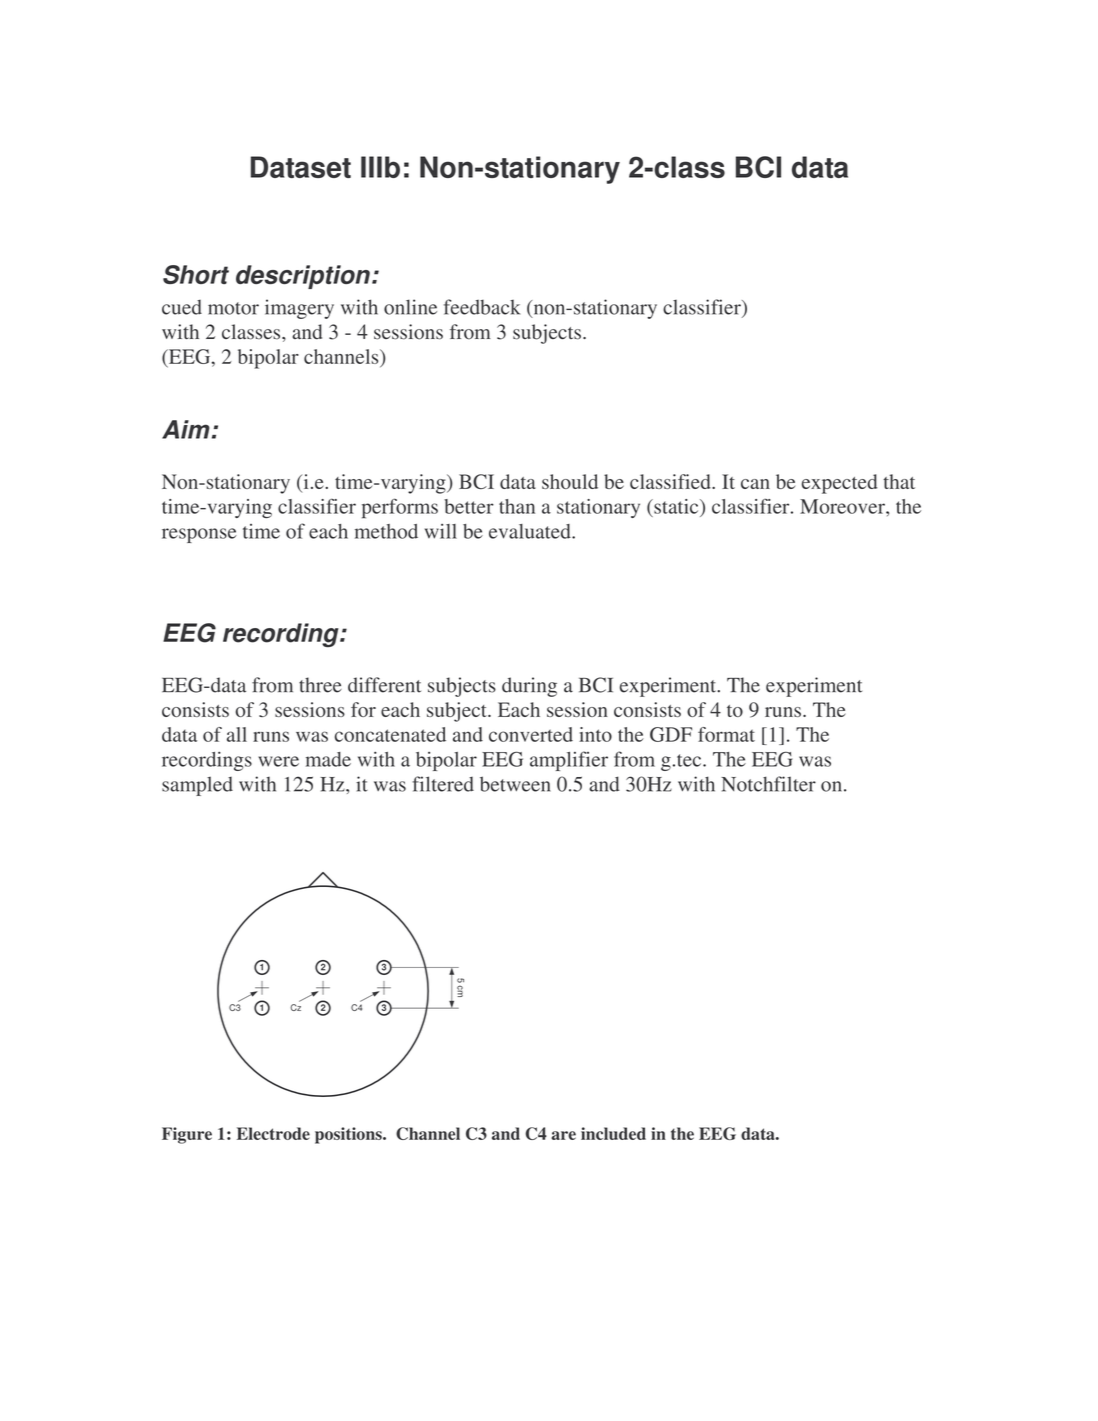  I want to click on are, so click(563, 1135).
